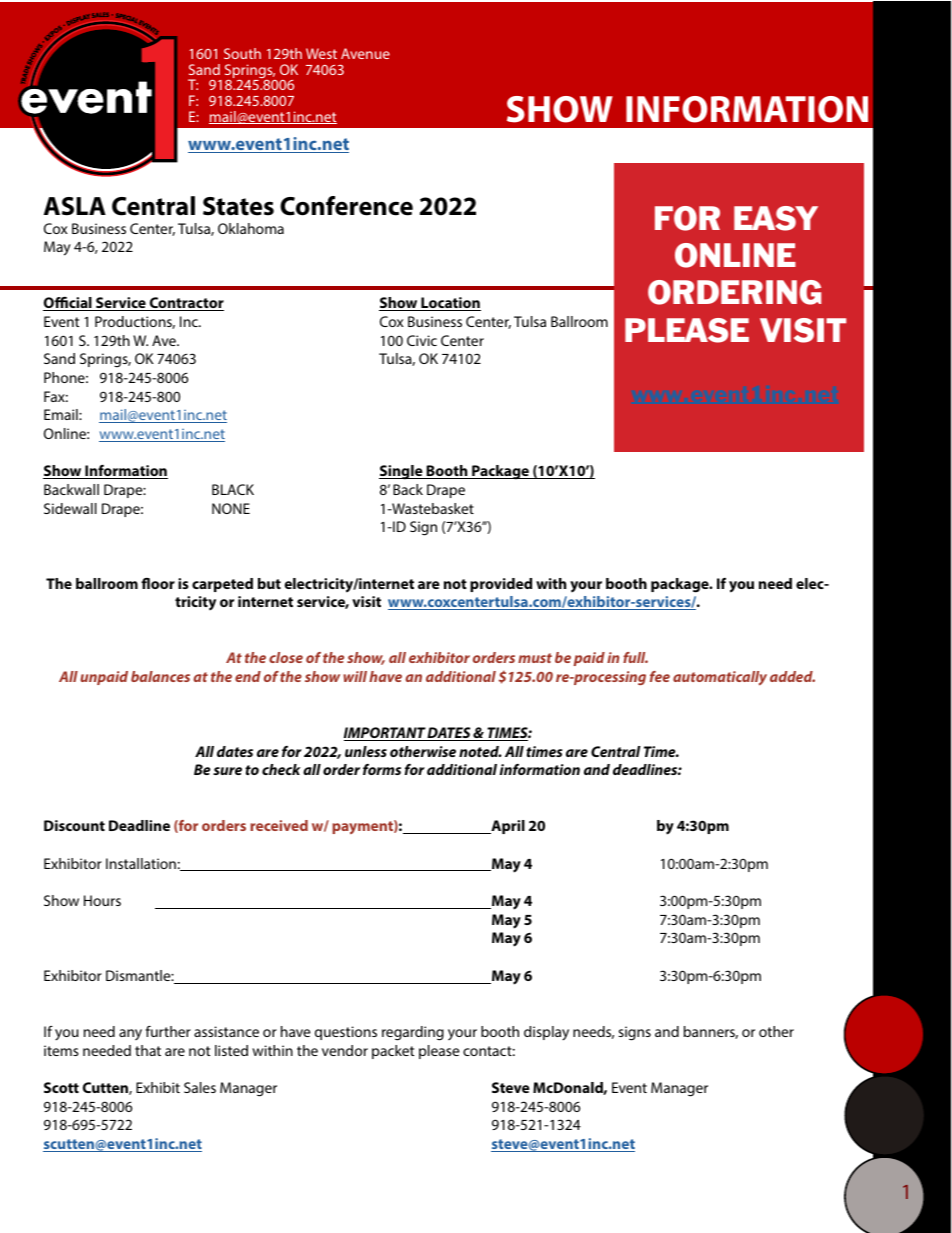 This image has width=952, height=1233. What do you see at coordinates (365, 53) in the image?
I see `Avenue` at bounding box center [365, 53].
